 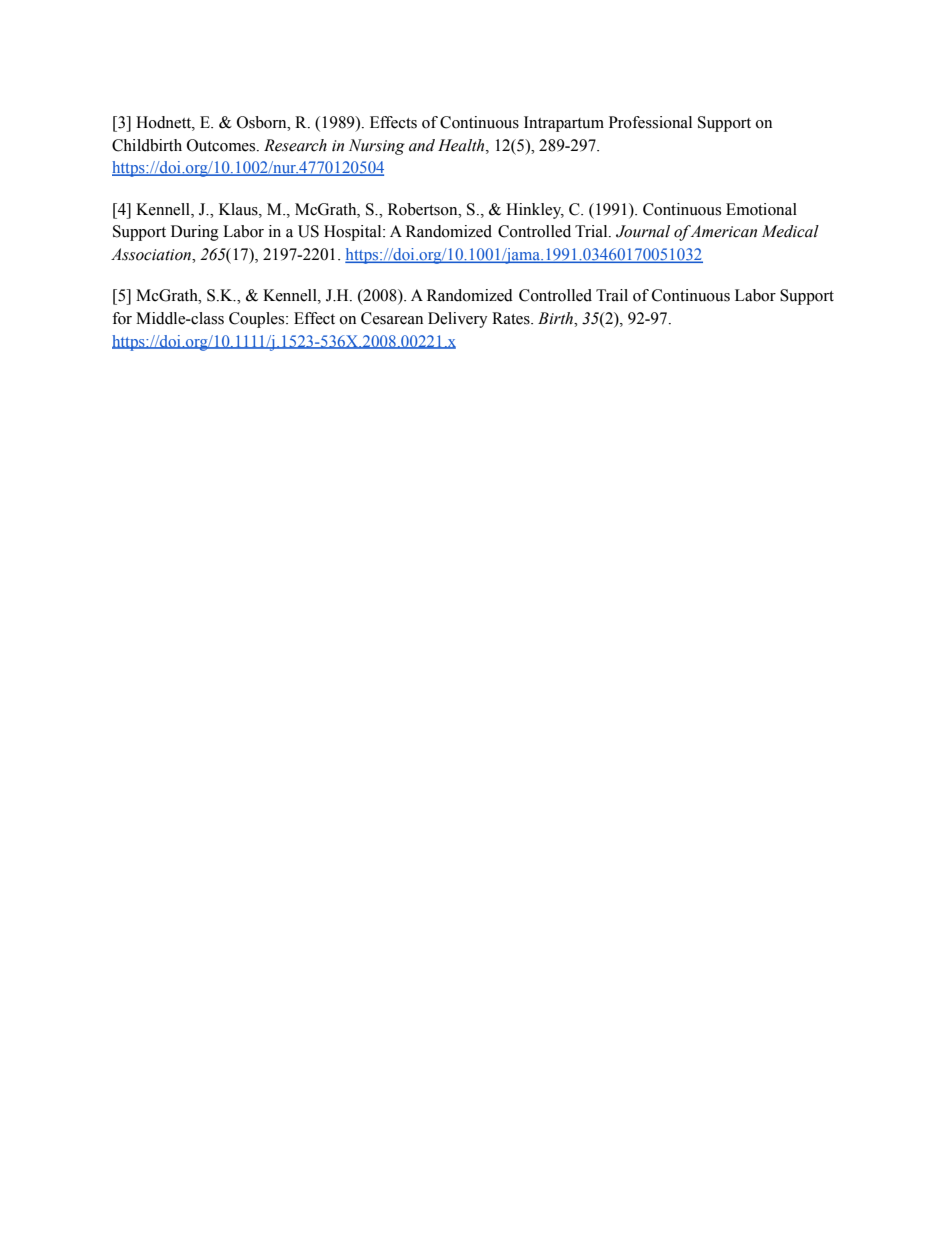 I want to click on Health, so click(x=462, y=145).
